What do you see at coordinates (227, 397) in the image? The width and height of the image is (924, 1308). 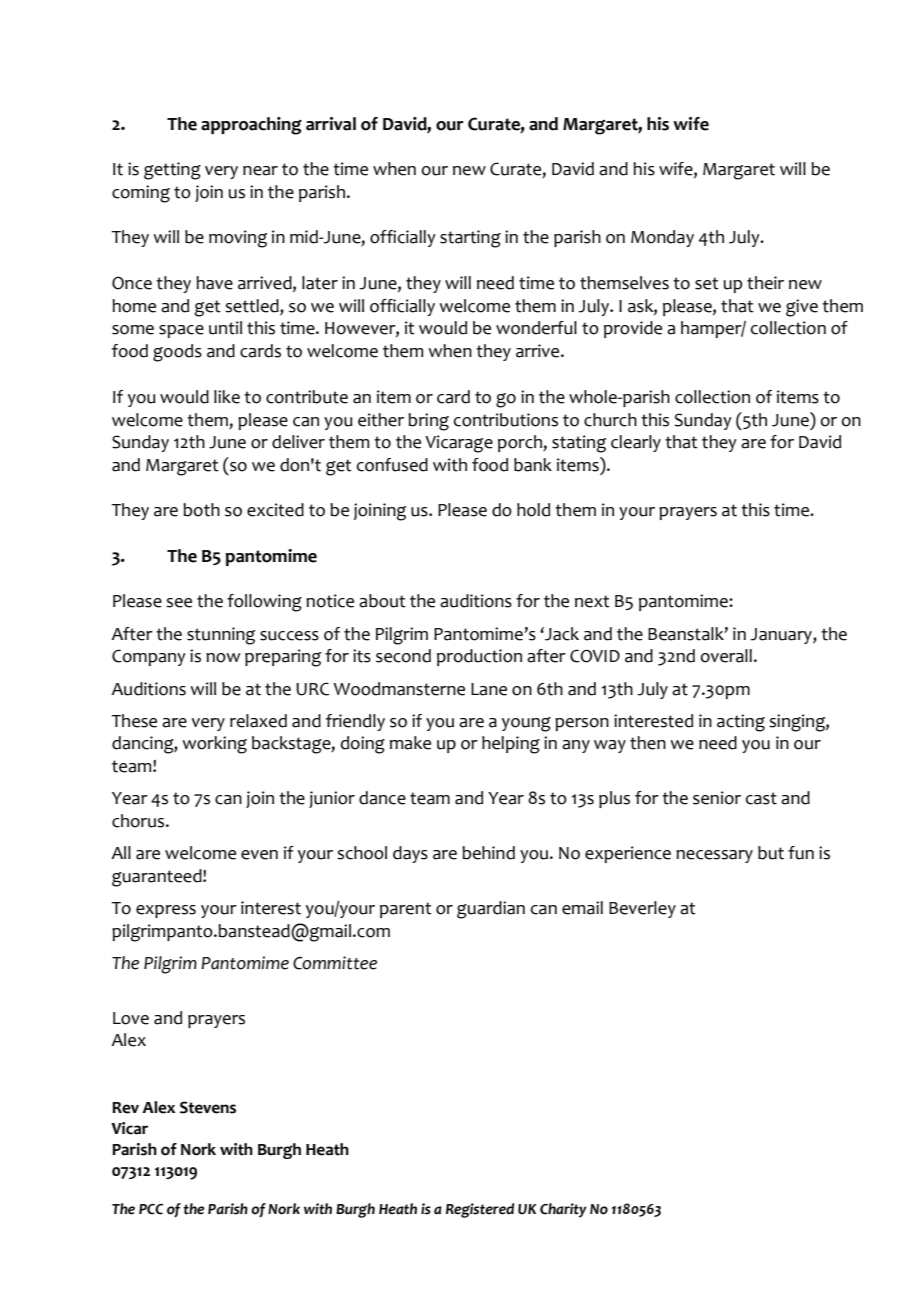 I see `like` at bounding box center [227, 397].
